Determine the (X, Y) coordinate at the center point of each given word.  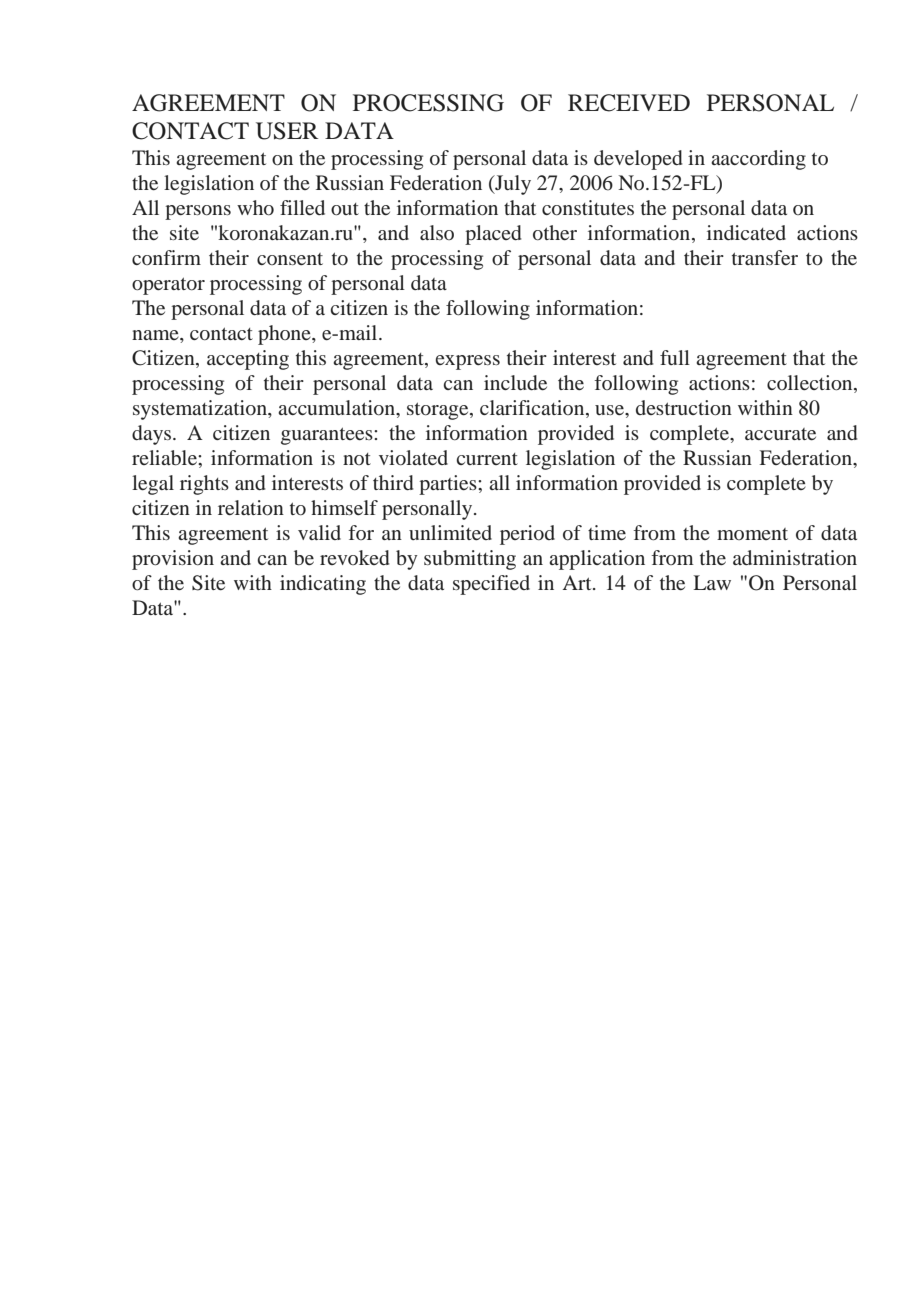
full (675, 357)
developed (638, 160)
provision (173, 560)
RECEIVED (629, 103)
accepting (248, 360)
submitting (470, 560)
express (468, 362)
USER (287, 131)
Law (712, 582)
